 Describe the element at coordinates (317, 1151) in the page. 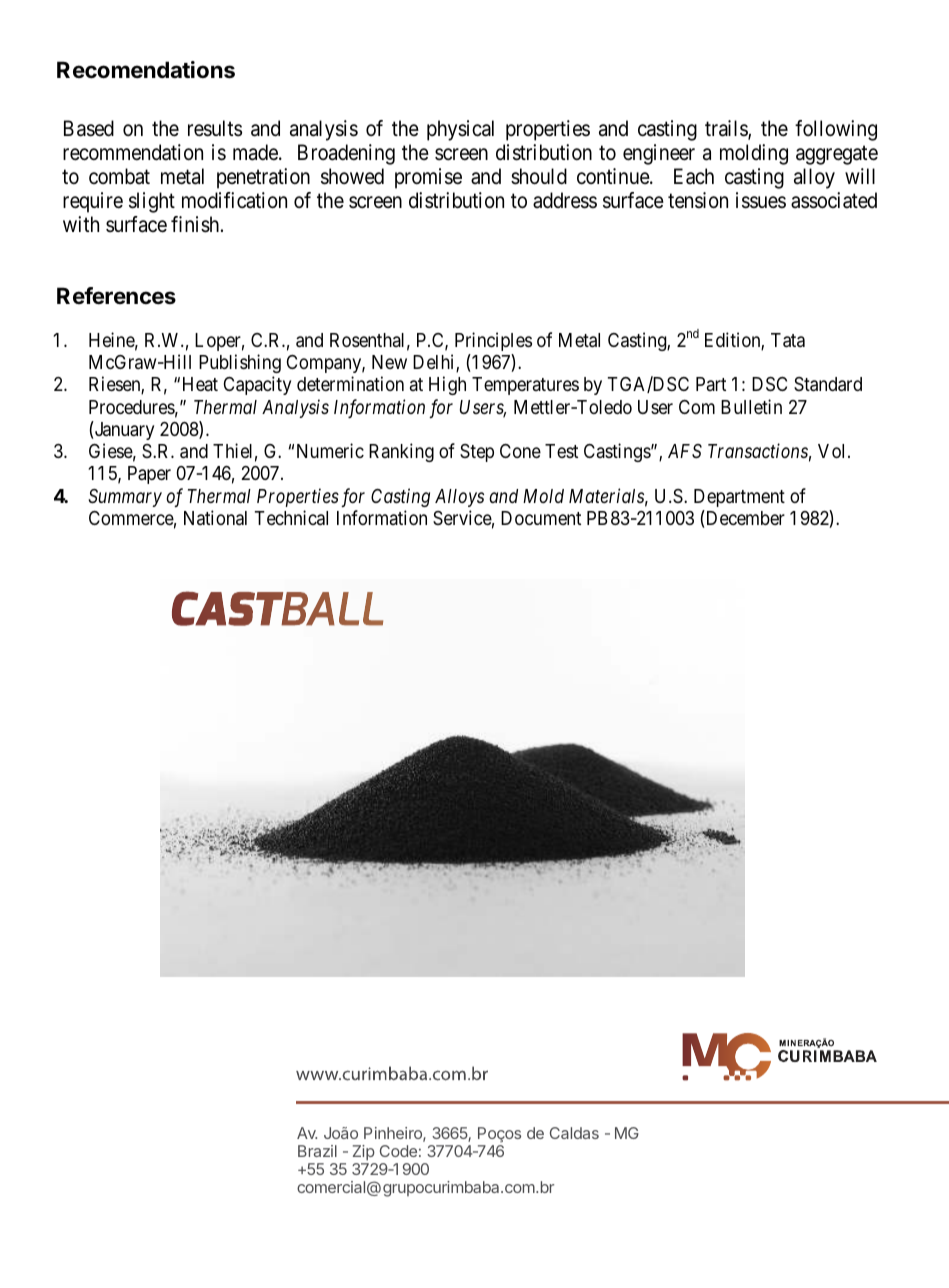

I see `Brazil` at that location.
